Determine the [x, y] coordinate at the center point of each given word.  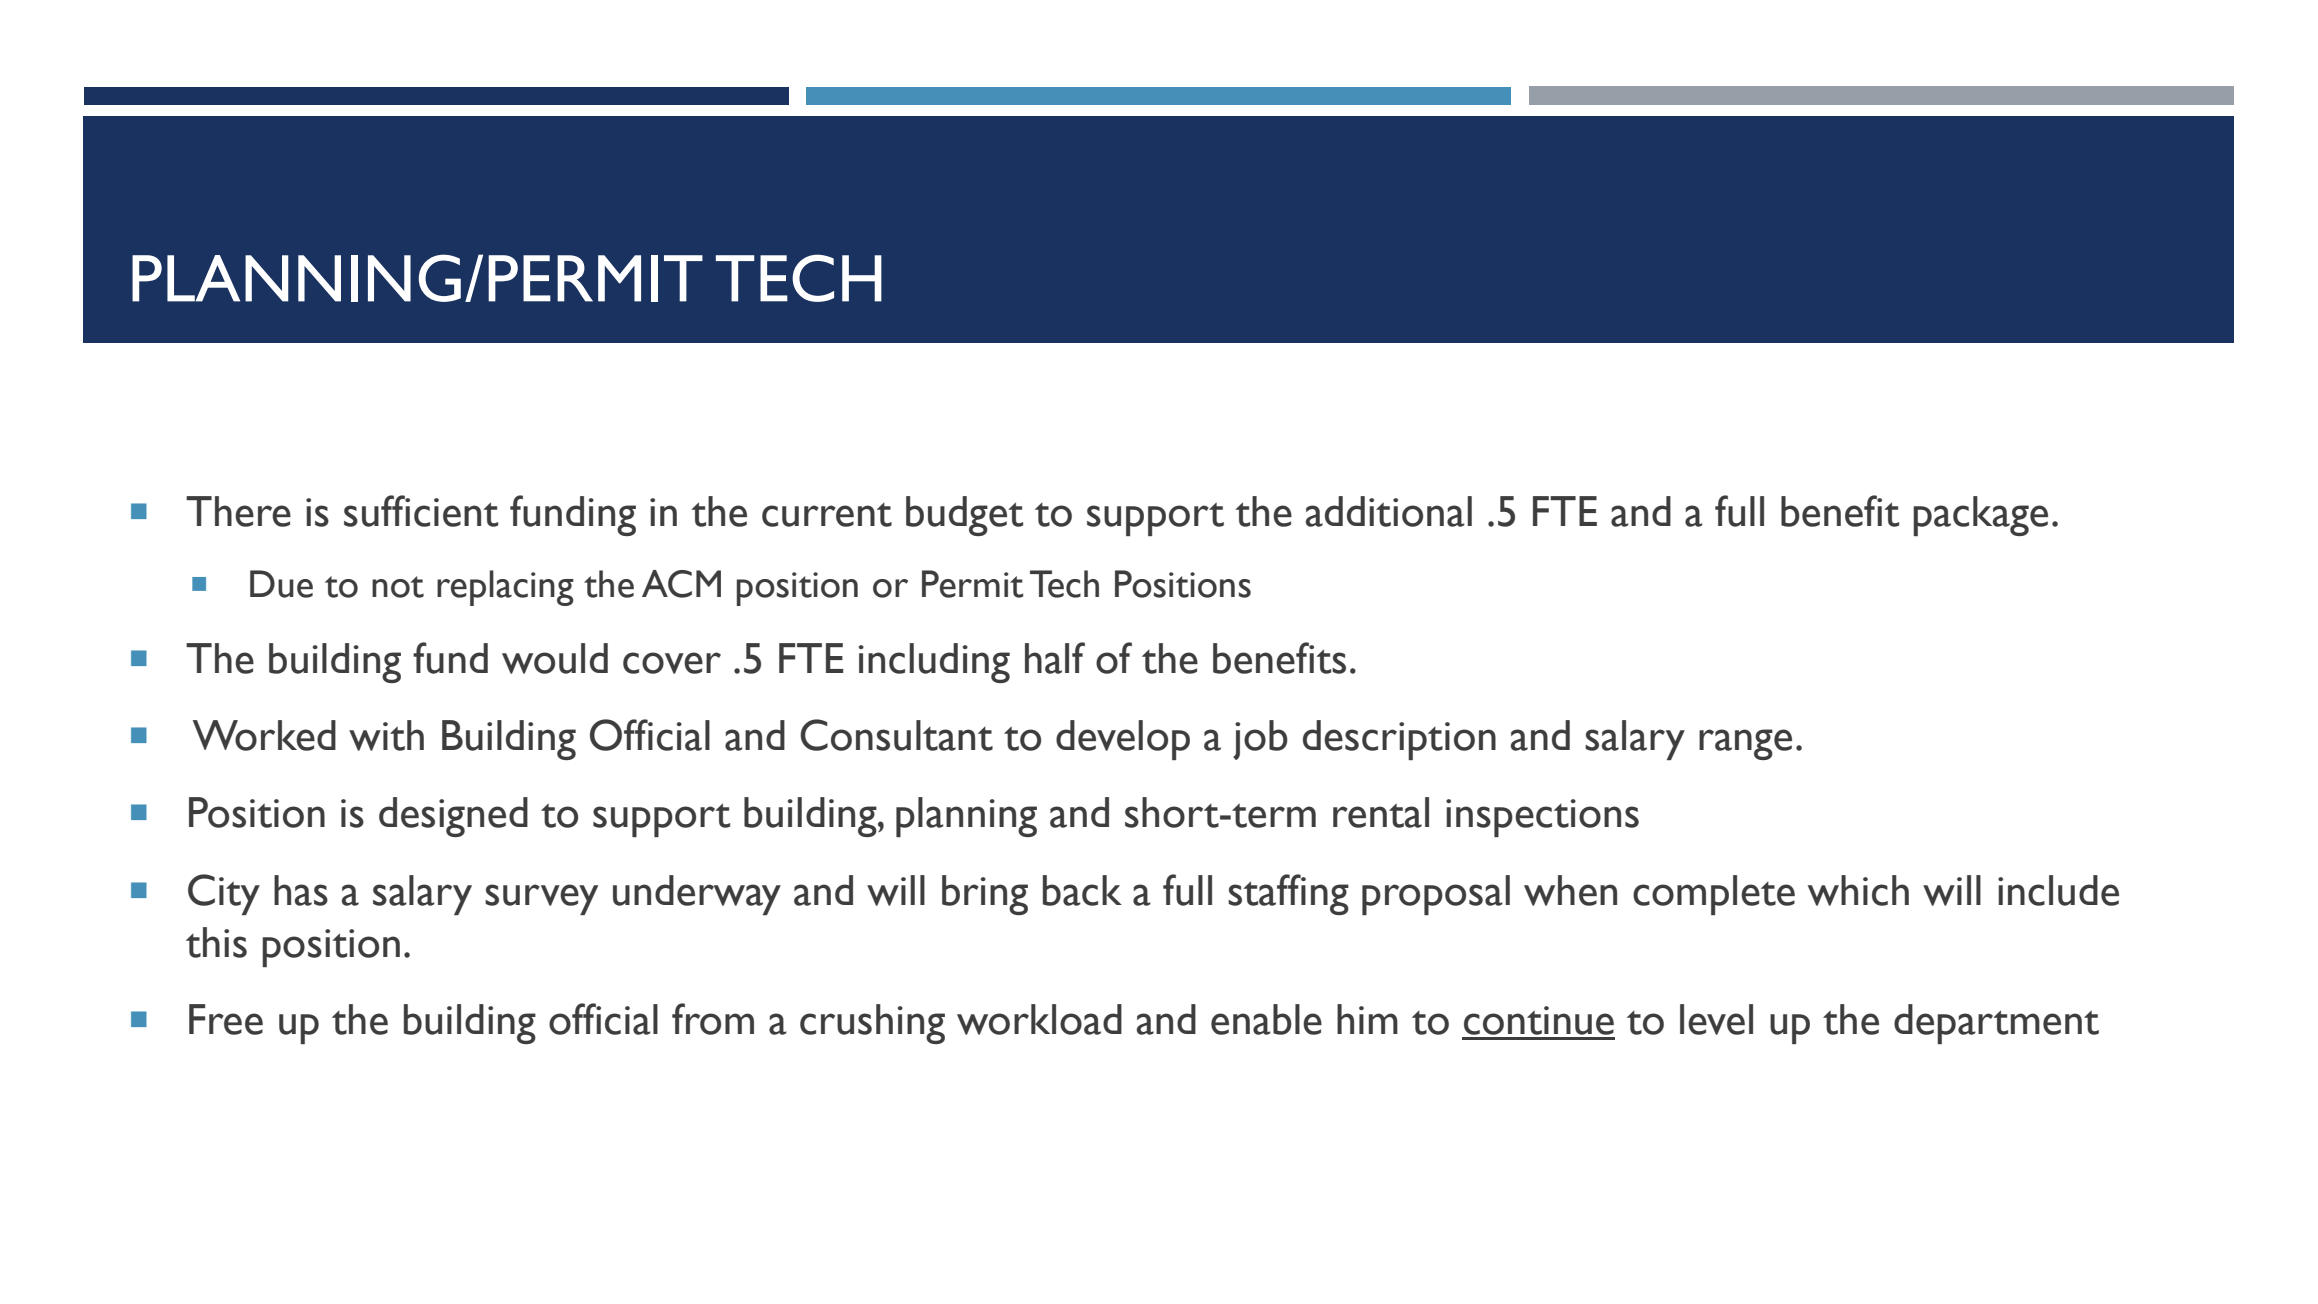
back [1082, 890]
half [1055, 658]
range [1745, 744]
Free [226, 1019]
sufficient [421, 511]
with [386, 735]
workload [1039, 1019]
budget [964, 516]
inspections [1542, 818]
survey [541, 899]
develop [1123, 740]
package [1980, 516]
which [1858, 890]
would [555, 658]
